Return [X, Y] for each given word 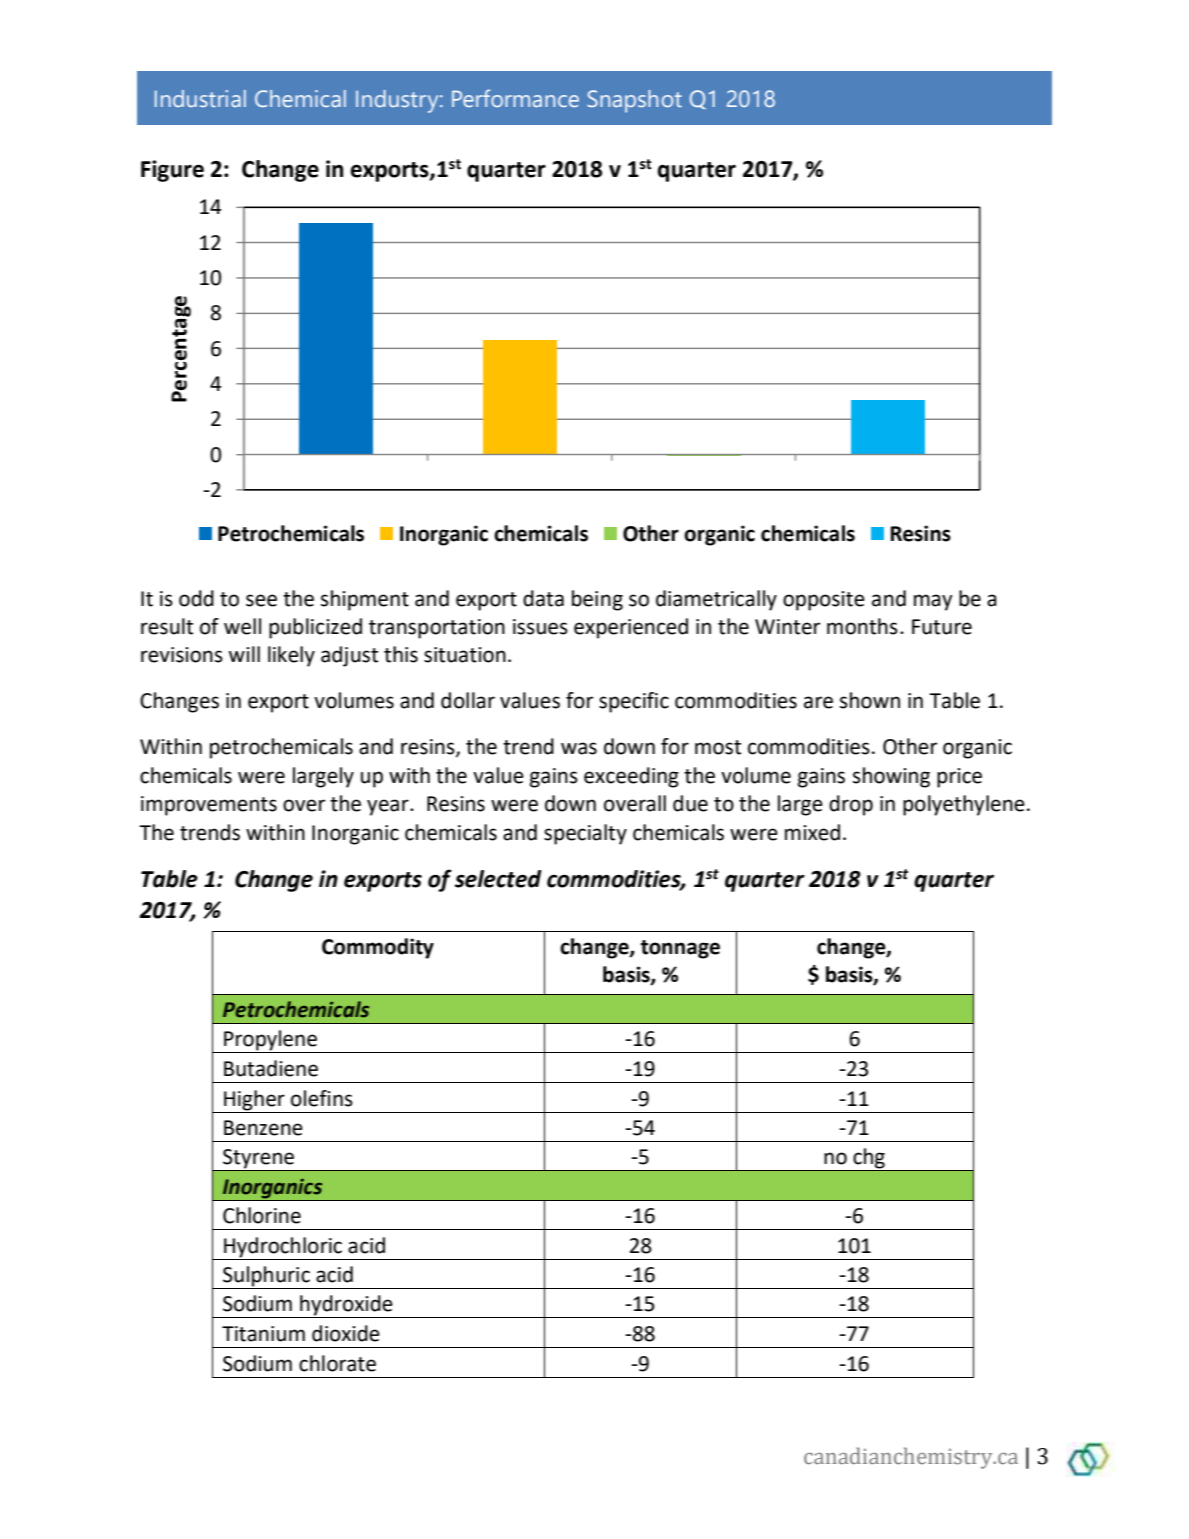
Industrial [200, 98]
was [579, 748]
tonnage [680, 949]
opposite [824, 601]
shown [870, 700]
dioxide [346, 1333]
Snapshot [635, 101]
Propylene [270, 1041]
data [543, 598]
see [261, 600]
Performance [515, 98]
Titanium [263, 1334]
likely [291, 656]
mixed [812, 832]
